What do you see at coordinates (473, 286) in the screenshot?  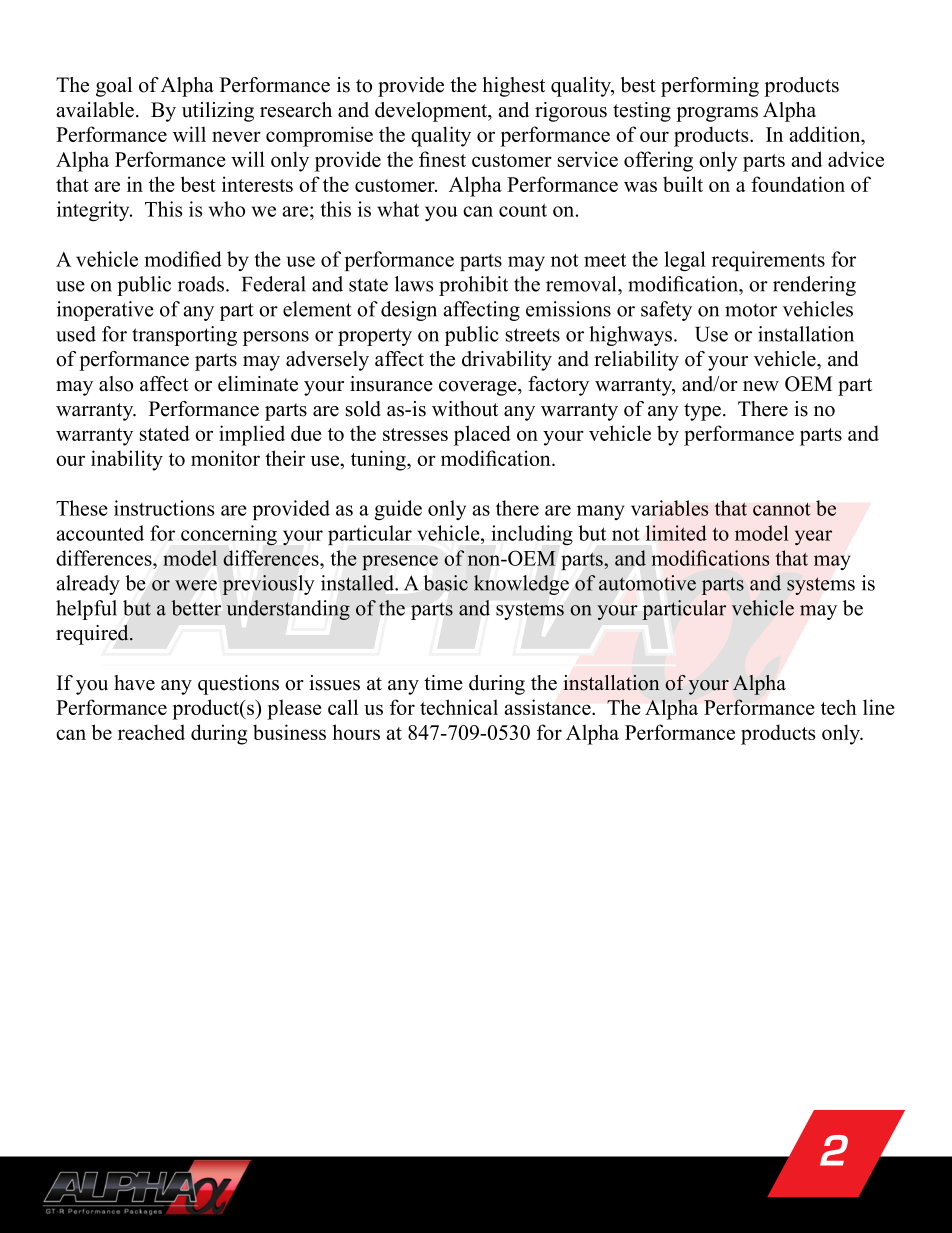 I see `prohibit` at bounding box center [473, 286].
